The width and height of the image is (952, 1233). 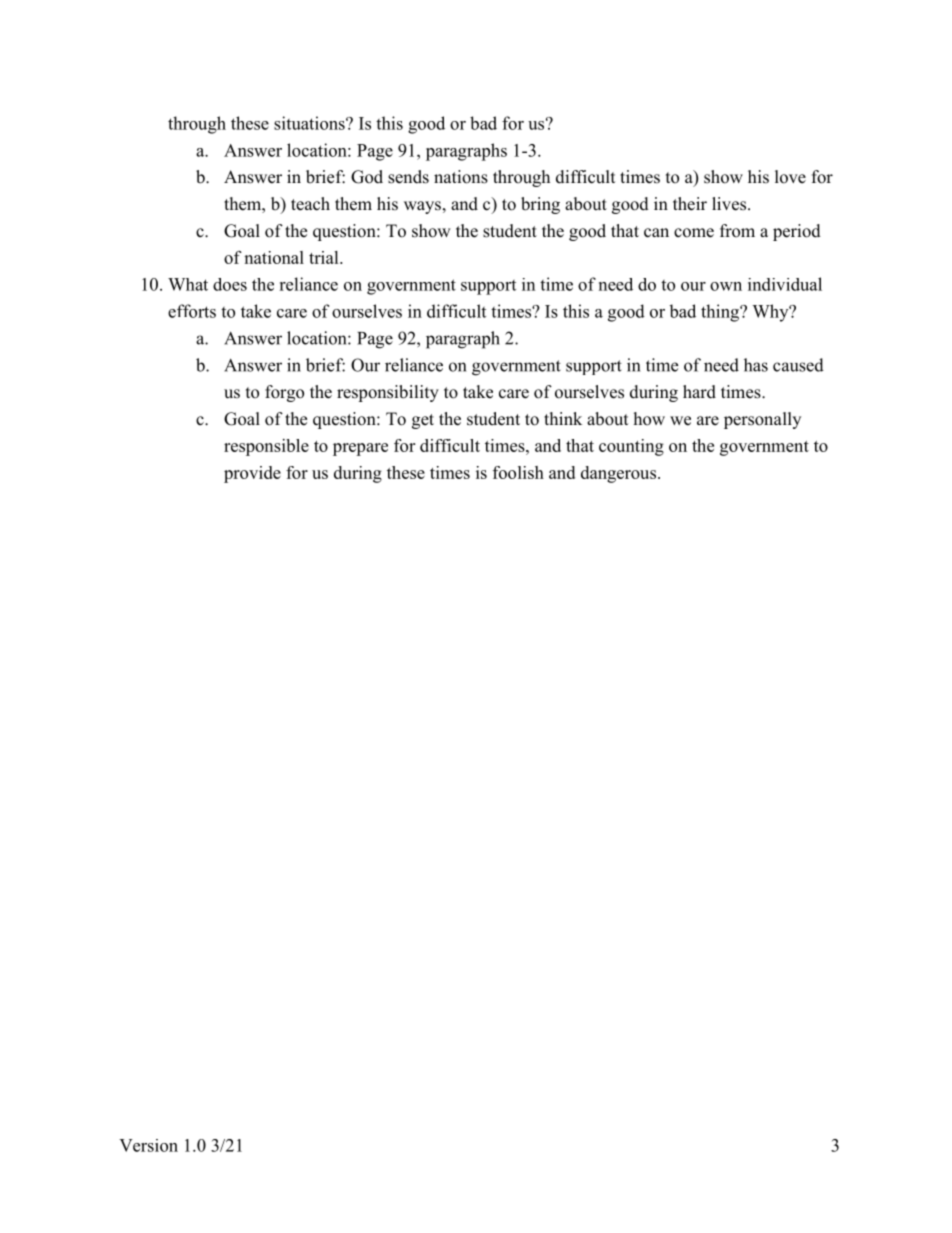 I want to click on get, so click(x=423, y=421).
